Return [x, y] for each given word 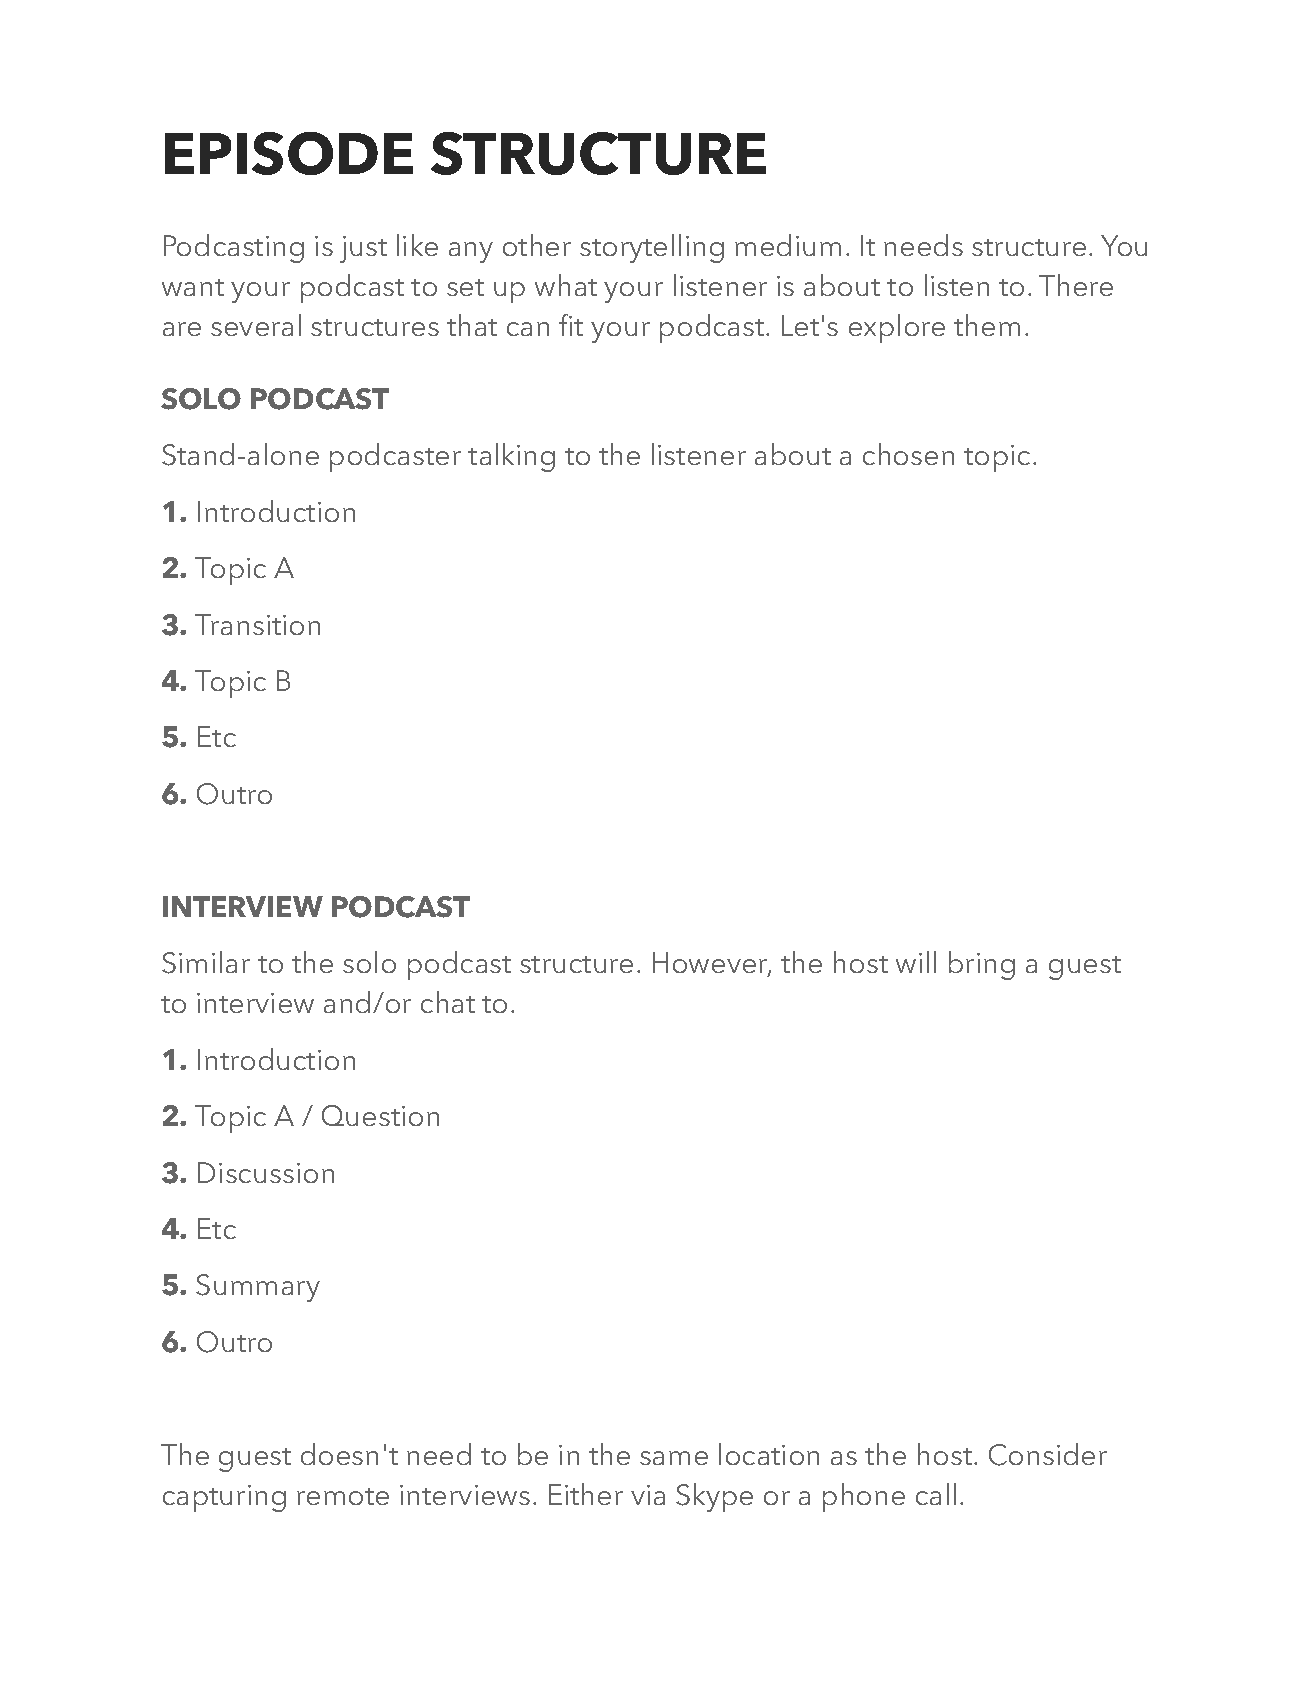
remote [343, 1496]
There [1076, 285]
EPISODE [289, 153]
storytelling [652, 248]
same [674, 1458]
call [936, 1494]
